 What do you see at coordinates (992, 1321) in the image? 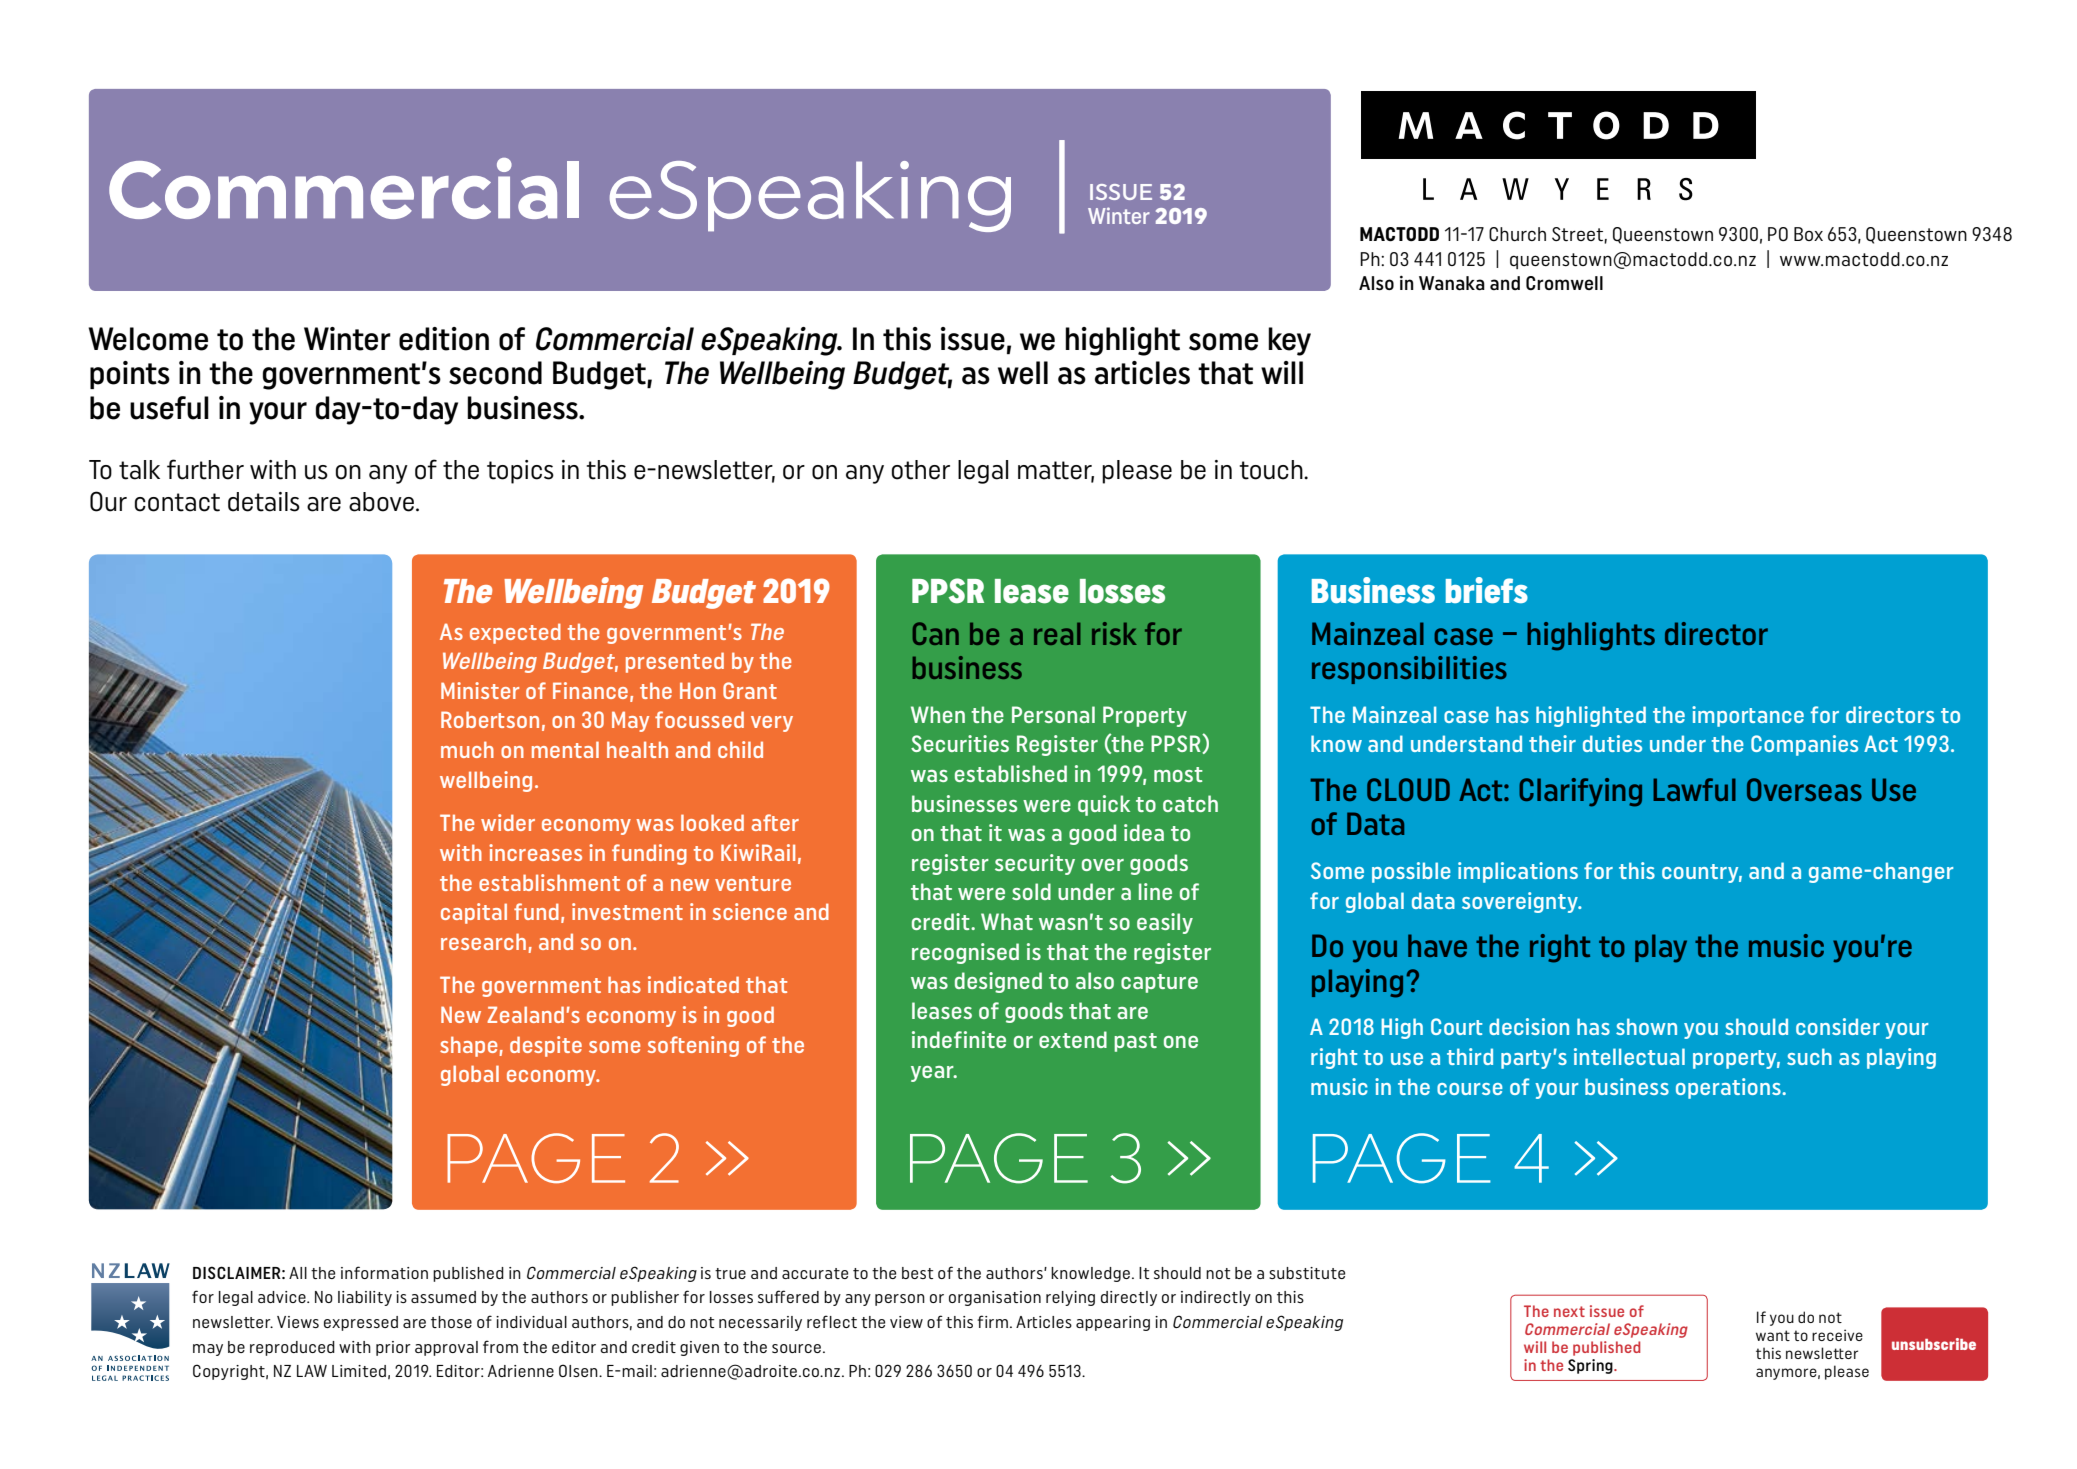
I see `firm` at bounding box center [992, 1321].
